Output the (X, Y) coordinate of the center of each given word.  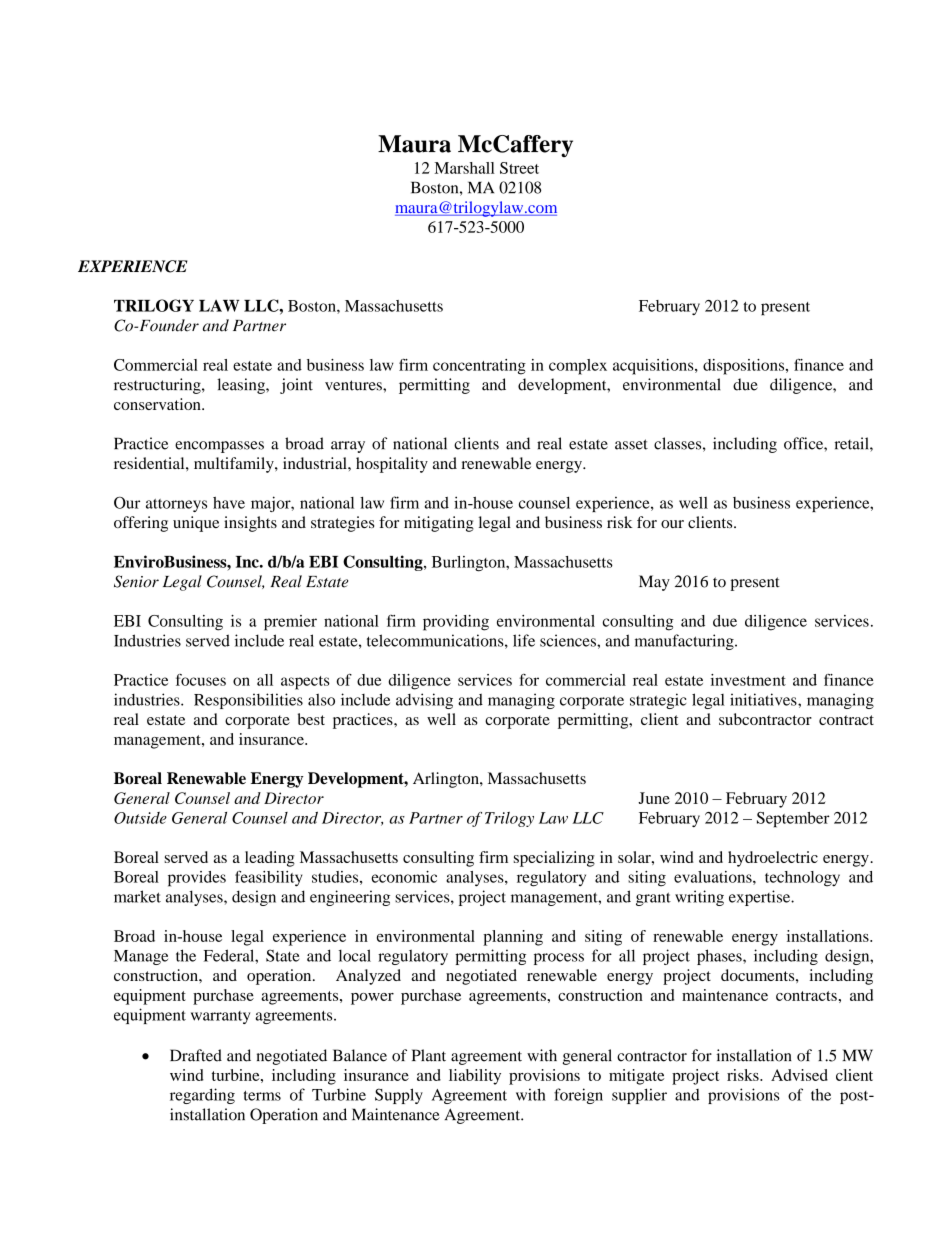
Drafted (196, 1055)
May (654, 583)
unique (196, 524)
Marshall (465, 168)
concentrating (479, 367)
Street (519, 168)
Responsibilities (248, 701)
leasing (242, 386)
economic (404, 877)
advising (424, 701)
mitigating (439, 524)
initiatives (764, 699)
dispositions (745, 367)
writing (699, 898)
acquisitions (654, 367)
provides (197, 879)
